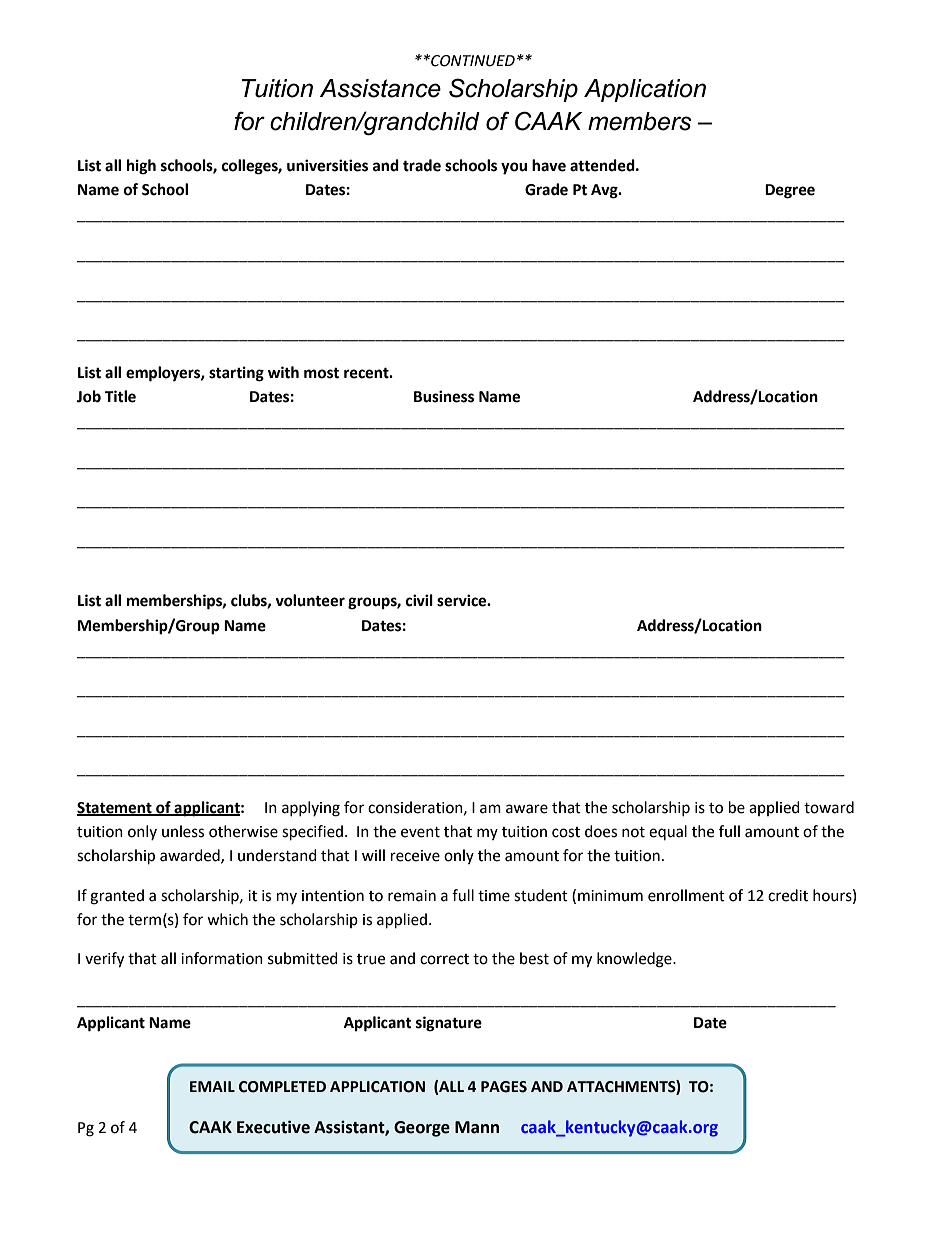 Image resolution: width=952 pixels, height=1233 pixels. What do you see at coordinates (419, 600) in the screenshot?
I see `civil` at bounding box center [419, 600].
